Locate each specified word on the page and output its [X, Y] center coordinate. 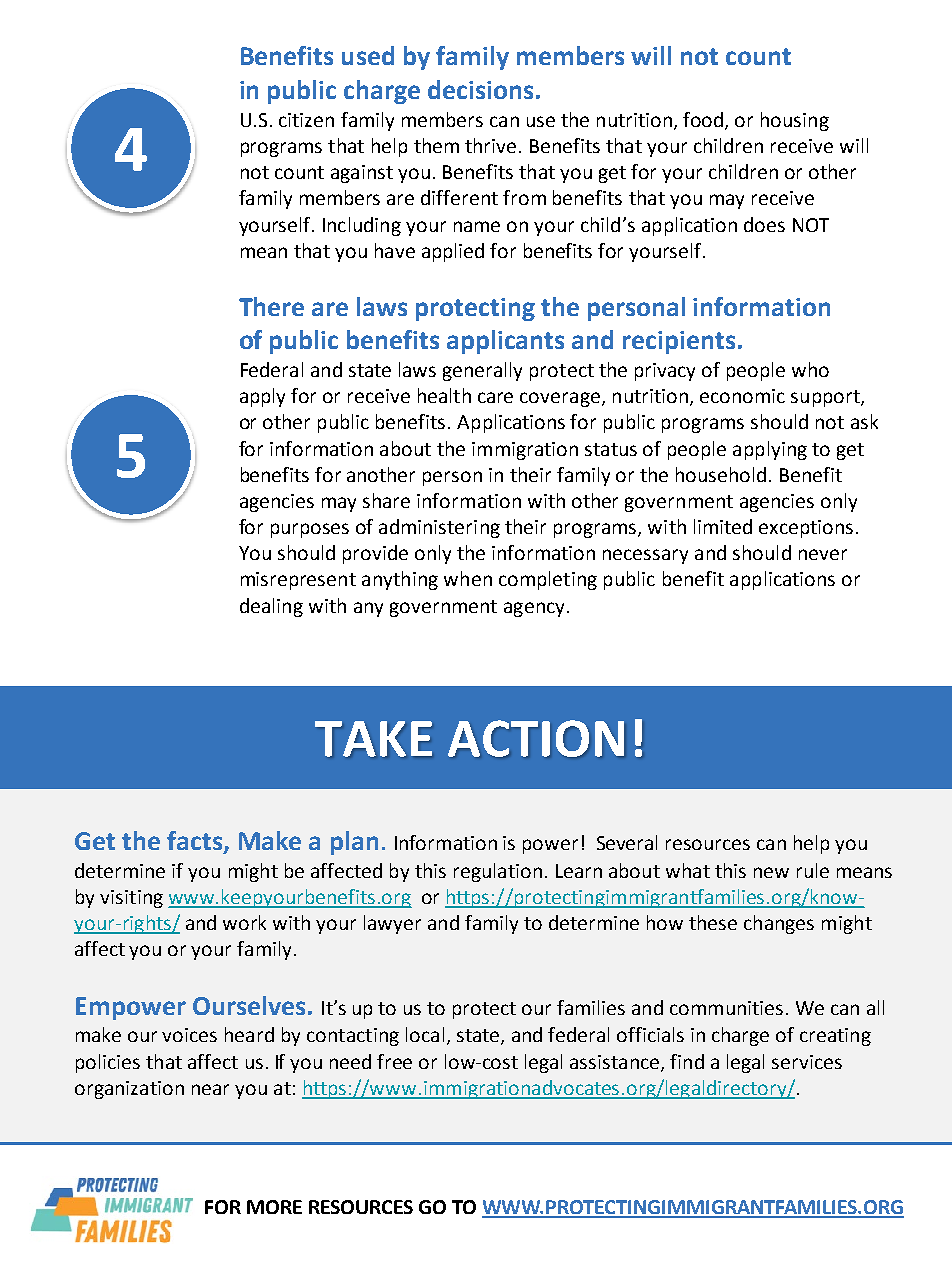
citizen [306, 120]
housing [795, 121]
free [394, 1061]
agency [534, 609]
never [823, 554]
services [807, 1062]
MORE [274, 1207]
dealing [271, 607]
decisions [480, 89]
